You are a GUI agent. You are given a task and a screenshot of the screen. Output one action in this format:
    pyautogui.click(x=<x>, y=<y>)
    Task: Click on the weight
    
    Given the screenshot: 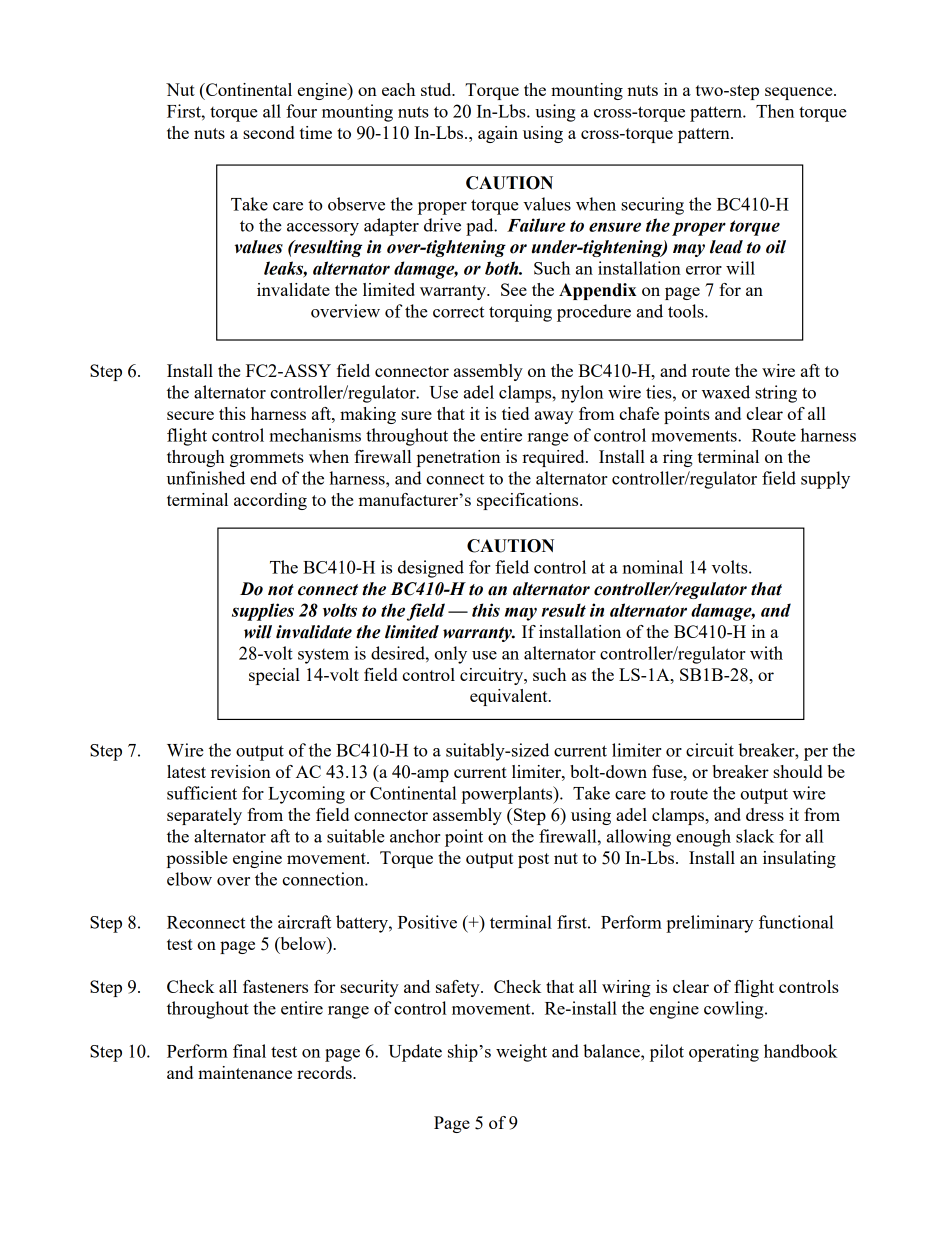 What is the action you would take?
    pyautogui.click(x=521, y=1053)
